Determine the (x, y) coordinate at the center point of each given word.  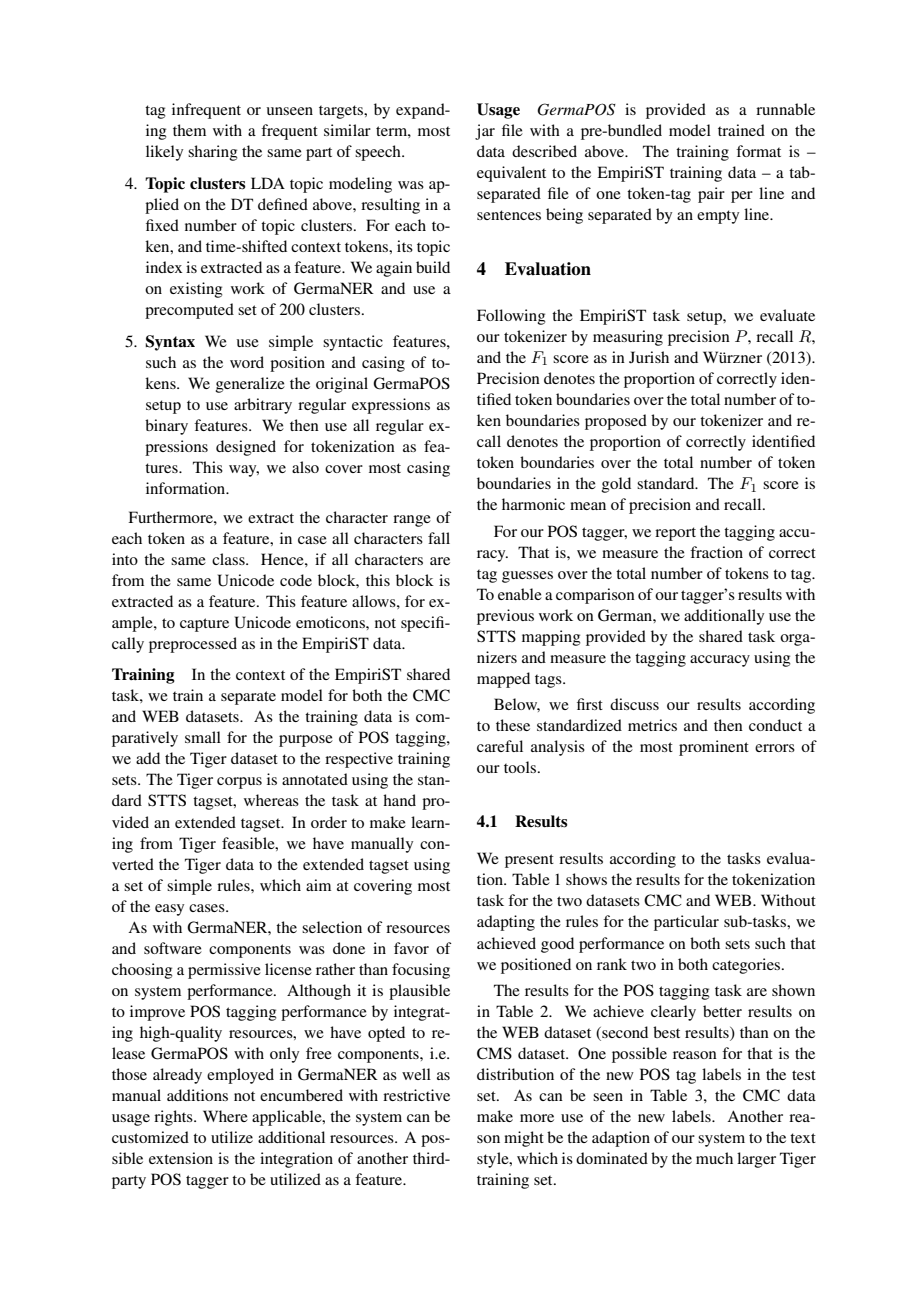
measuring (628, 338)
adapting (506, 923)
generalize (250, 385)
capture (204, 625)
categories (747, 966)
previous (505, 617)
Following (511, 317)
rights (174, 1118)
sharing (213, 153)
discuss (634, 704)
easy (169, 910)
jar (485, 132)
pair (711, 195)
